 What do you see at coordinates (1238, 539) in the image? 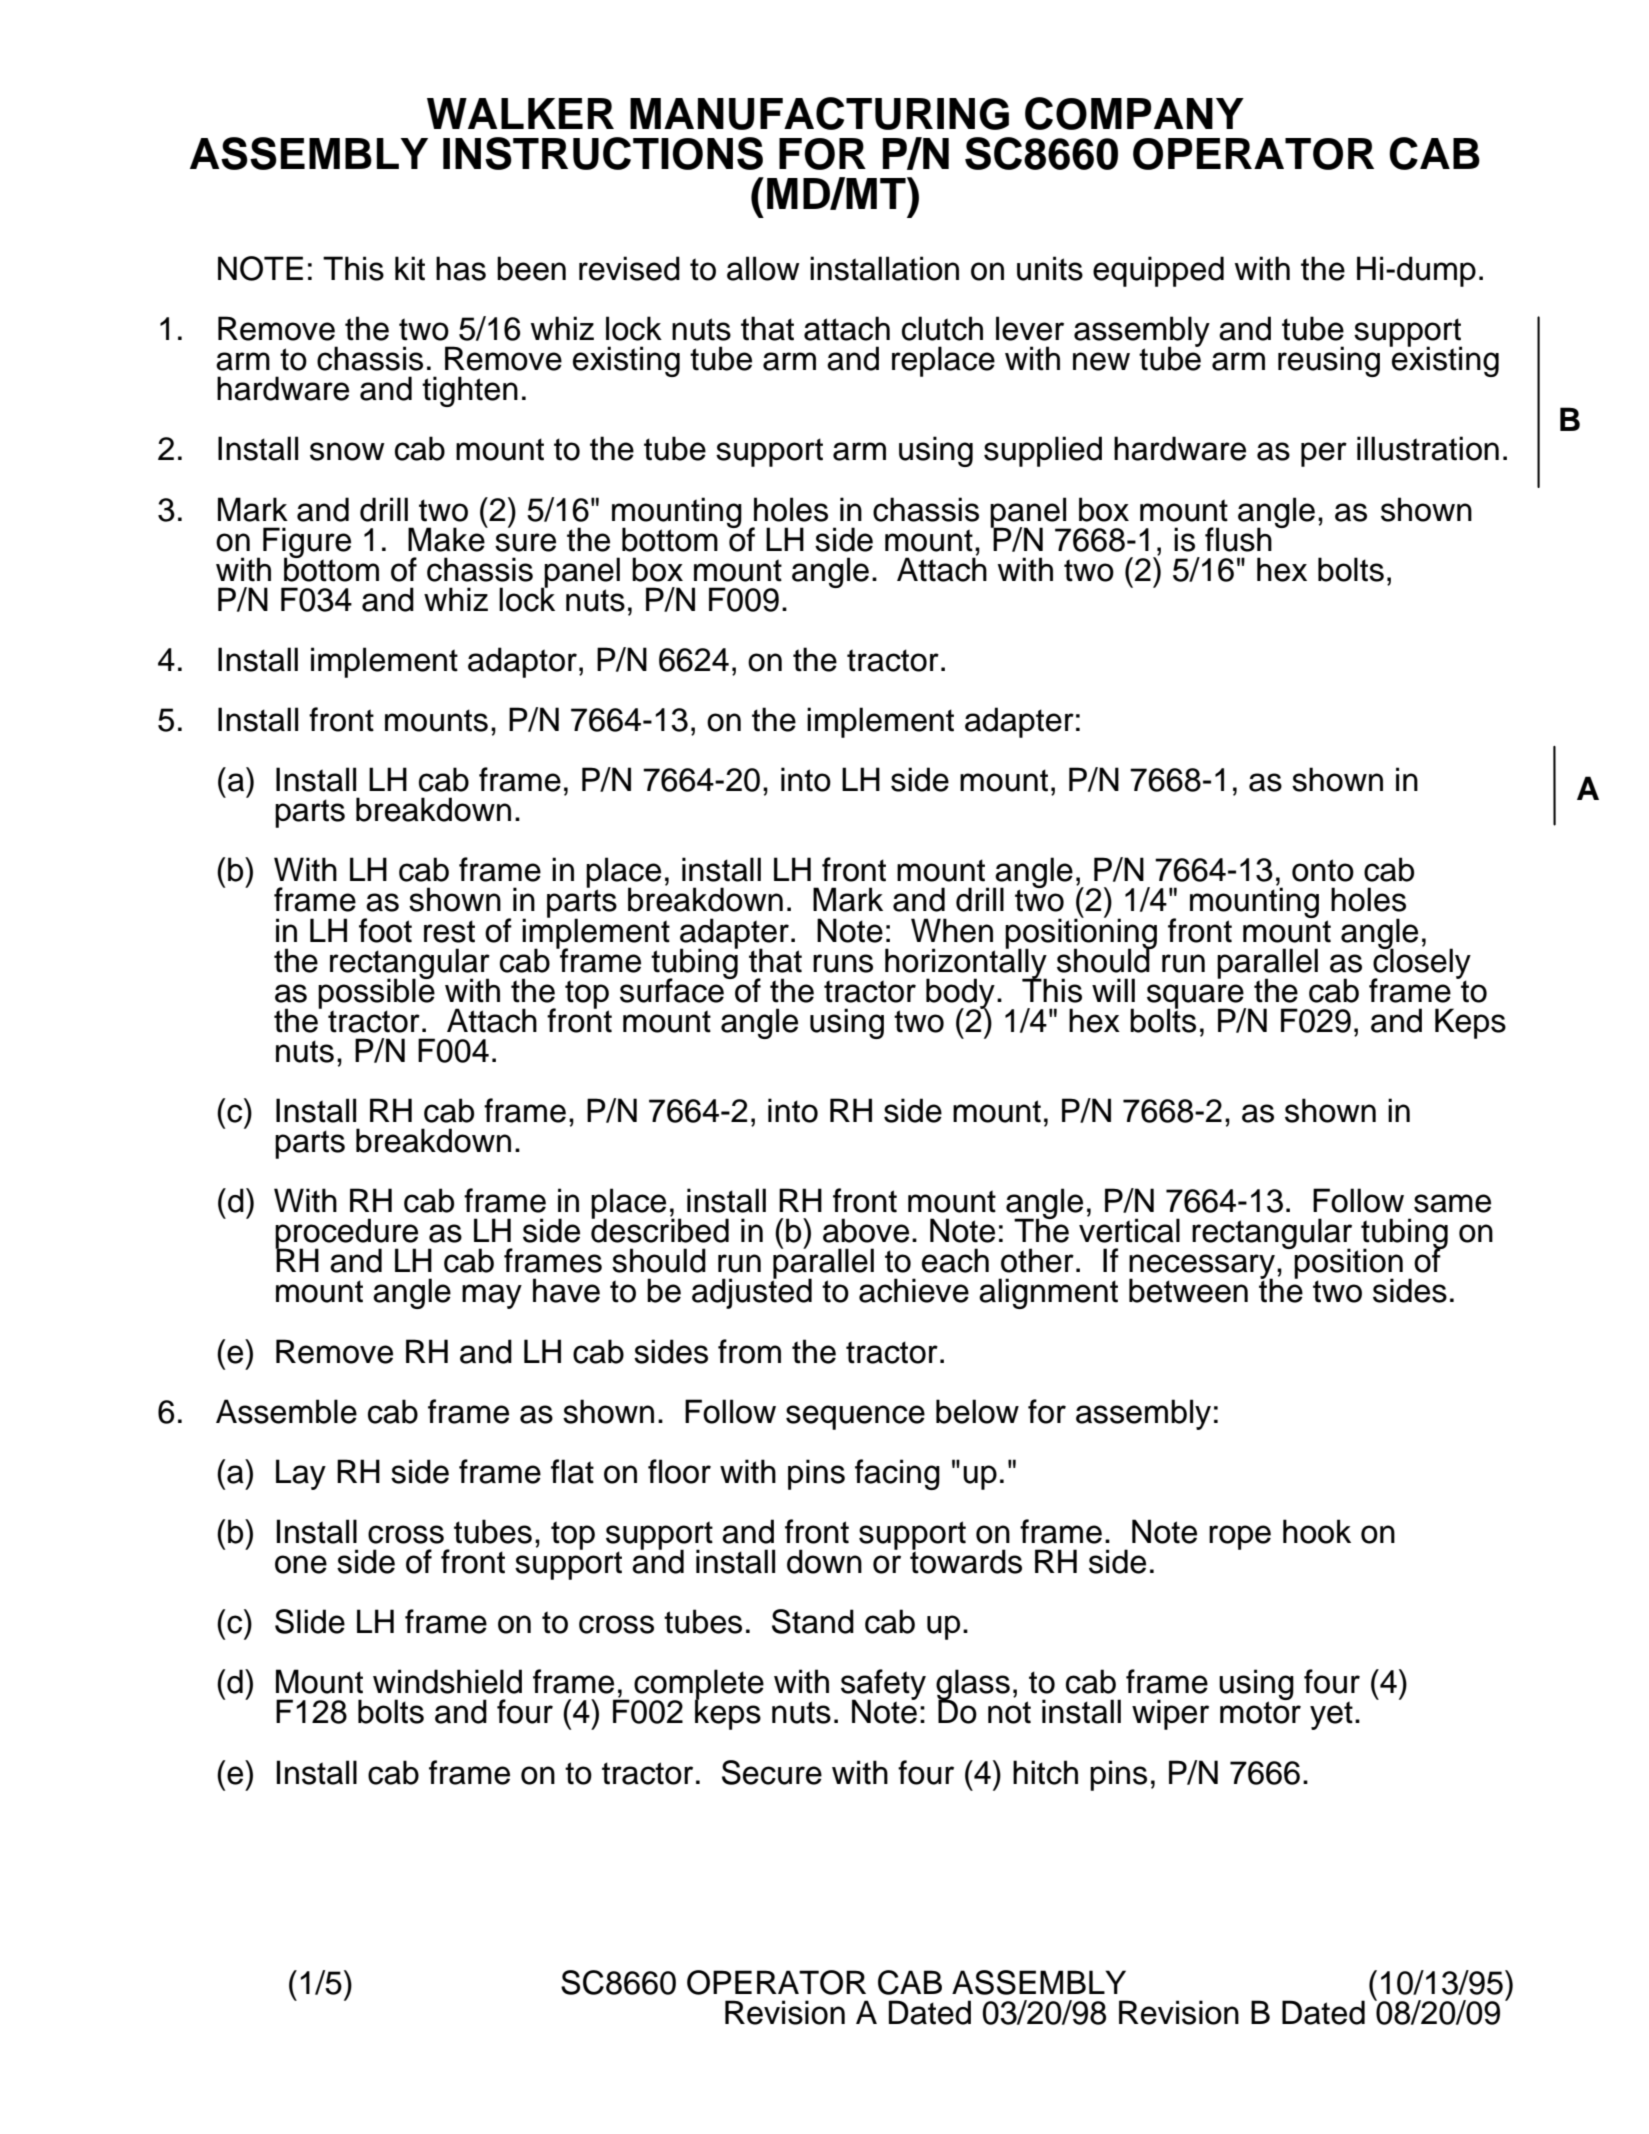
I see `flush` at bounding box center [1238, 539].
